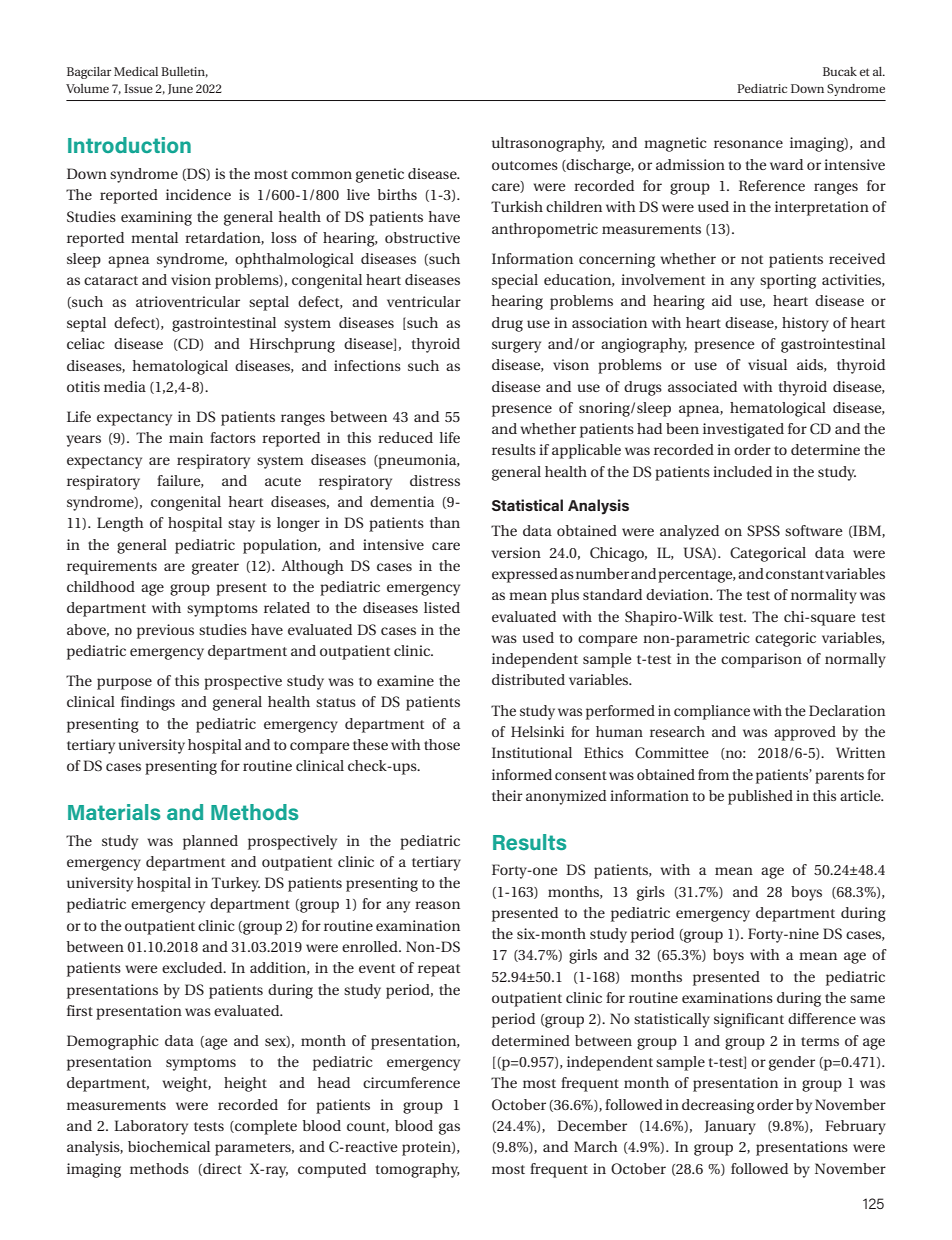 This screenshot has width=952, height=1240. I want to click on reason, so click(437, 905).
